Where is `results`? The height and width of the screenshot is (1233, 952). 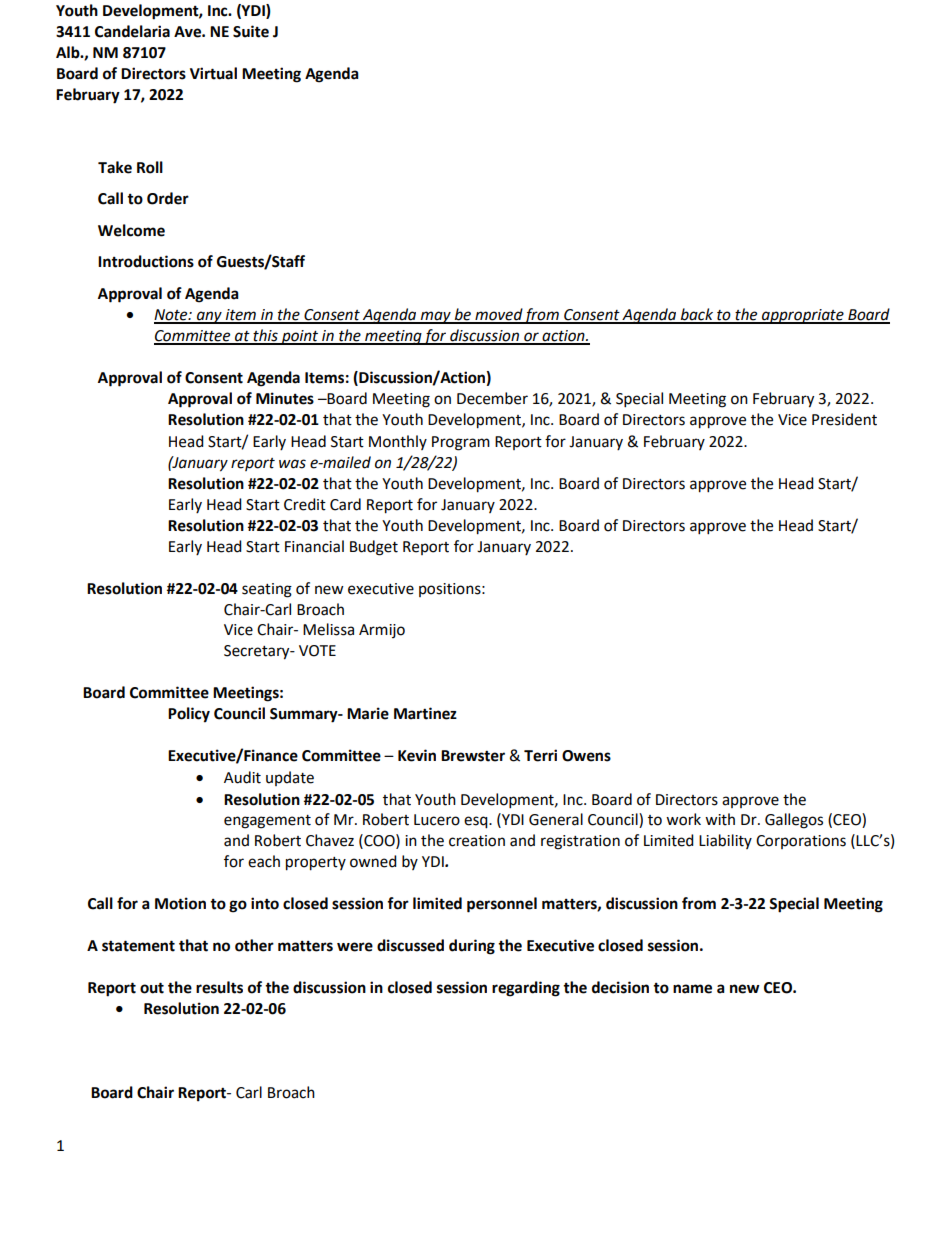
results is located at coordinates (219, 987).
